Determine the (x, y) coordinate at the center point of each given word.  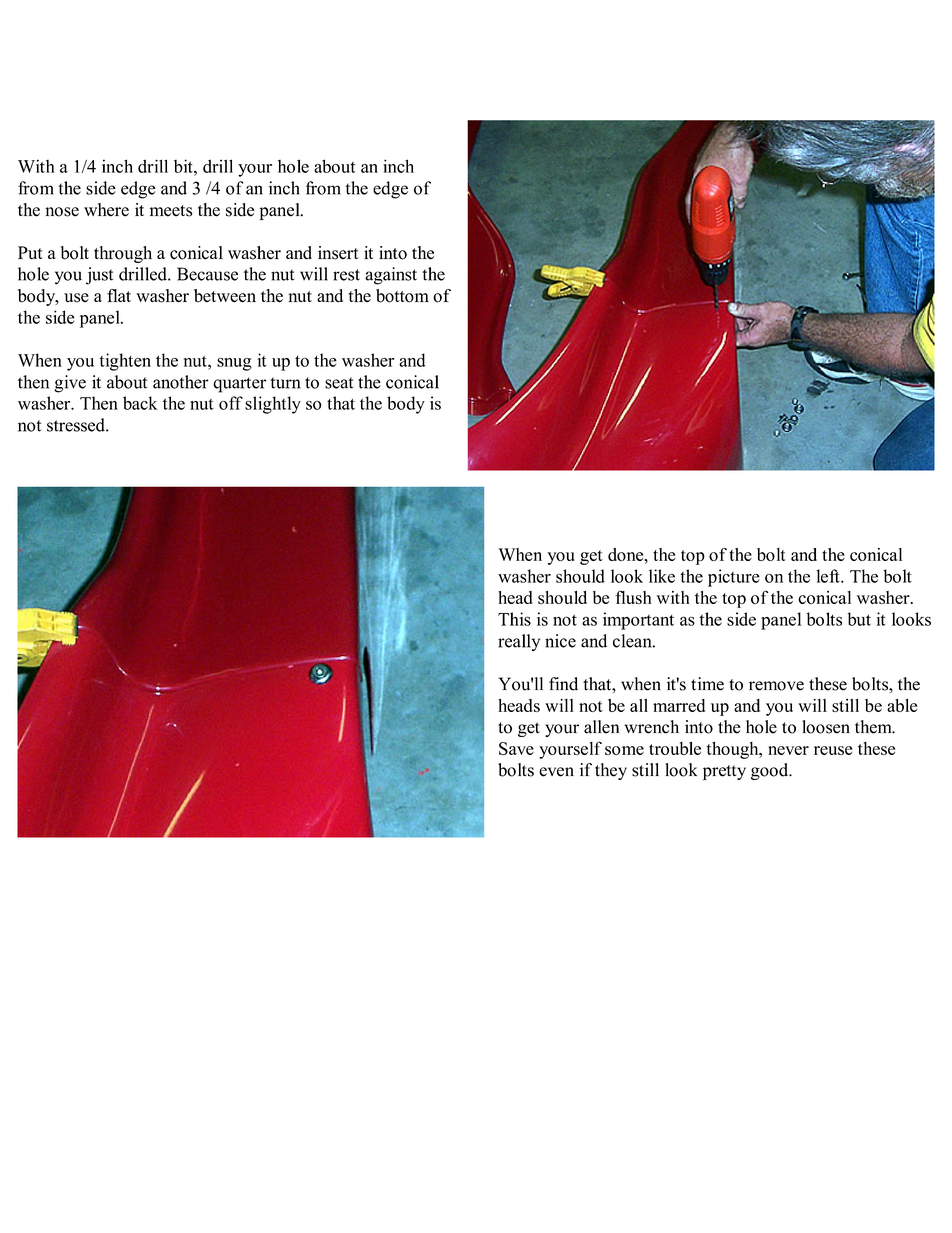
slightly (273, 405)
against (391, 276)
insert (338, 253)
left (829, 576)
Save (516, 748)
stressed (77, 425)
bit (184, 166)
